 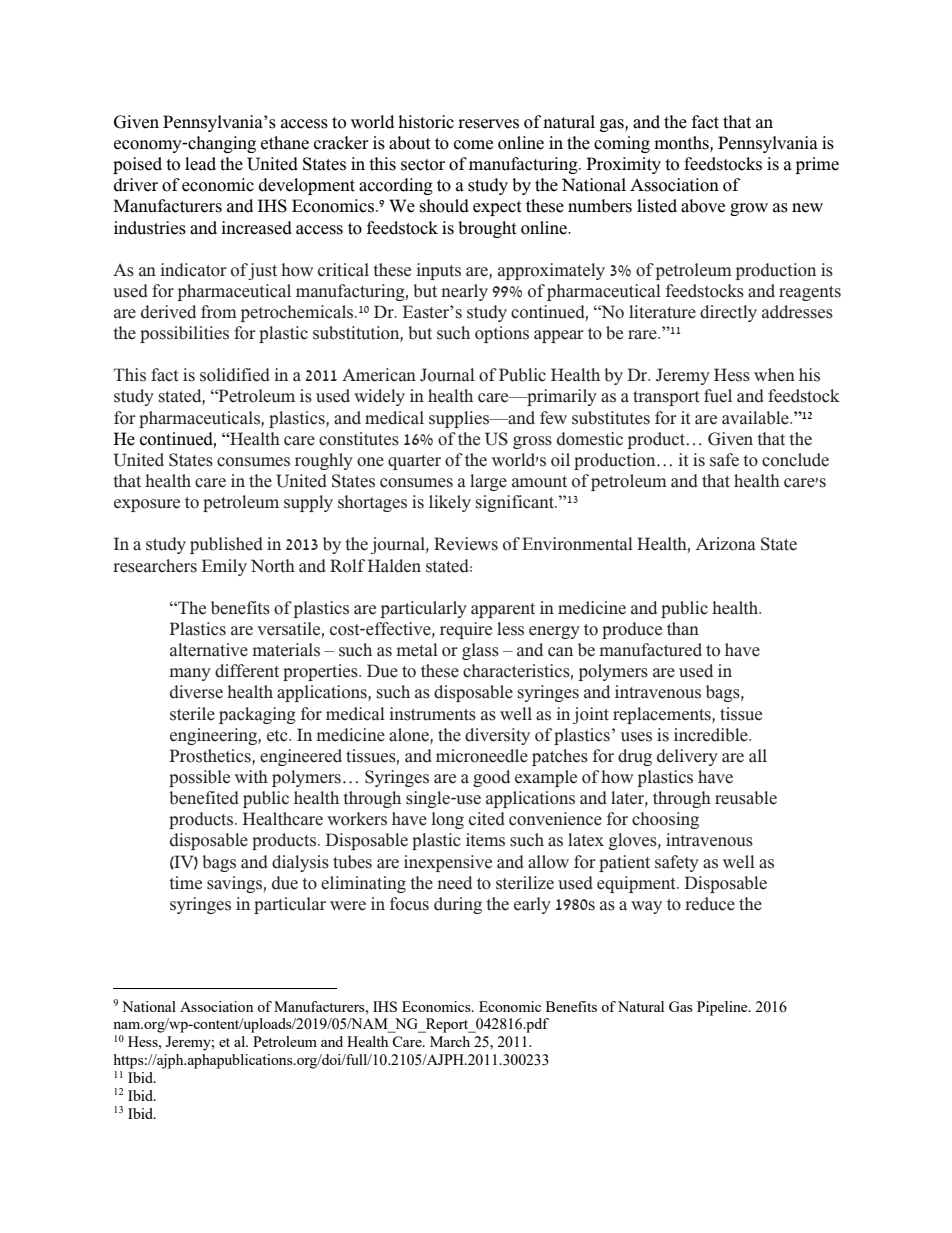 What do you see at coordinates (488, 482) in the document?
I see `large` at bounding box center [488, 482].
